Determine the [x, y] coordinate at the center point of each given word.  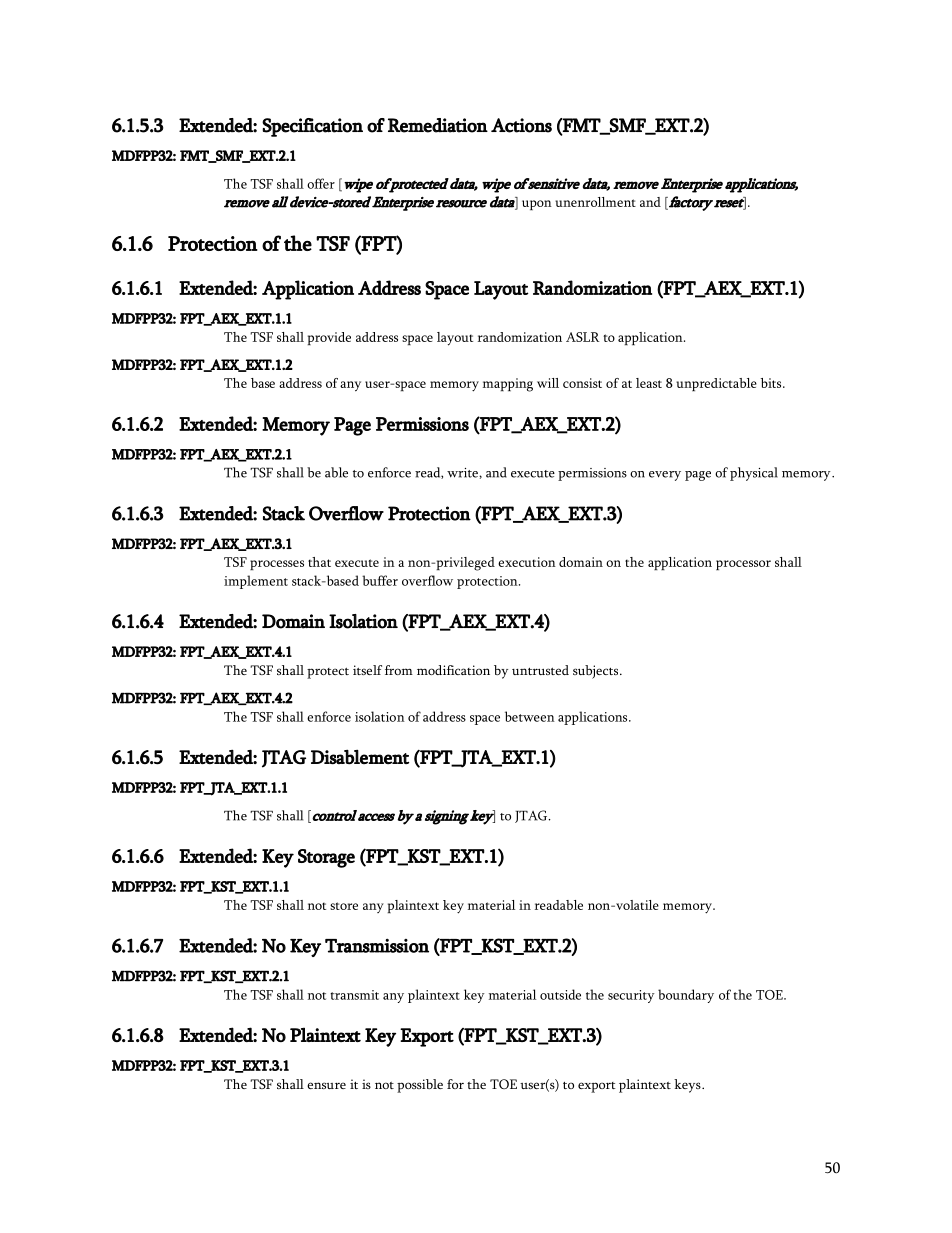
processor [743, 565]
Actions [521, 125]
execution [527, 562]
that [319, 562]
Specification [312, 127]
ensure [326, 1085]
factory [691, 203]
